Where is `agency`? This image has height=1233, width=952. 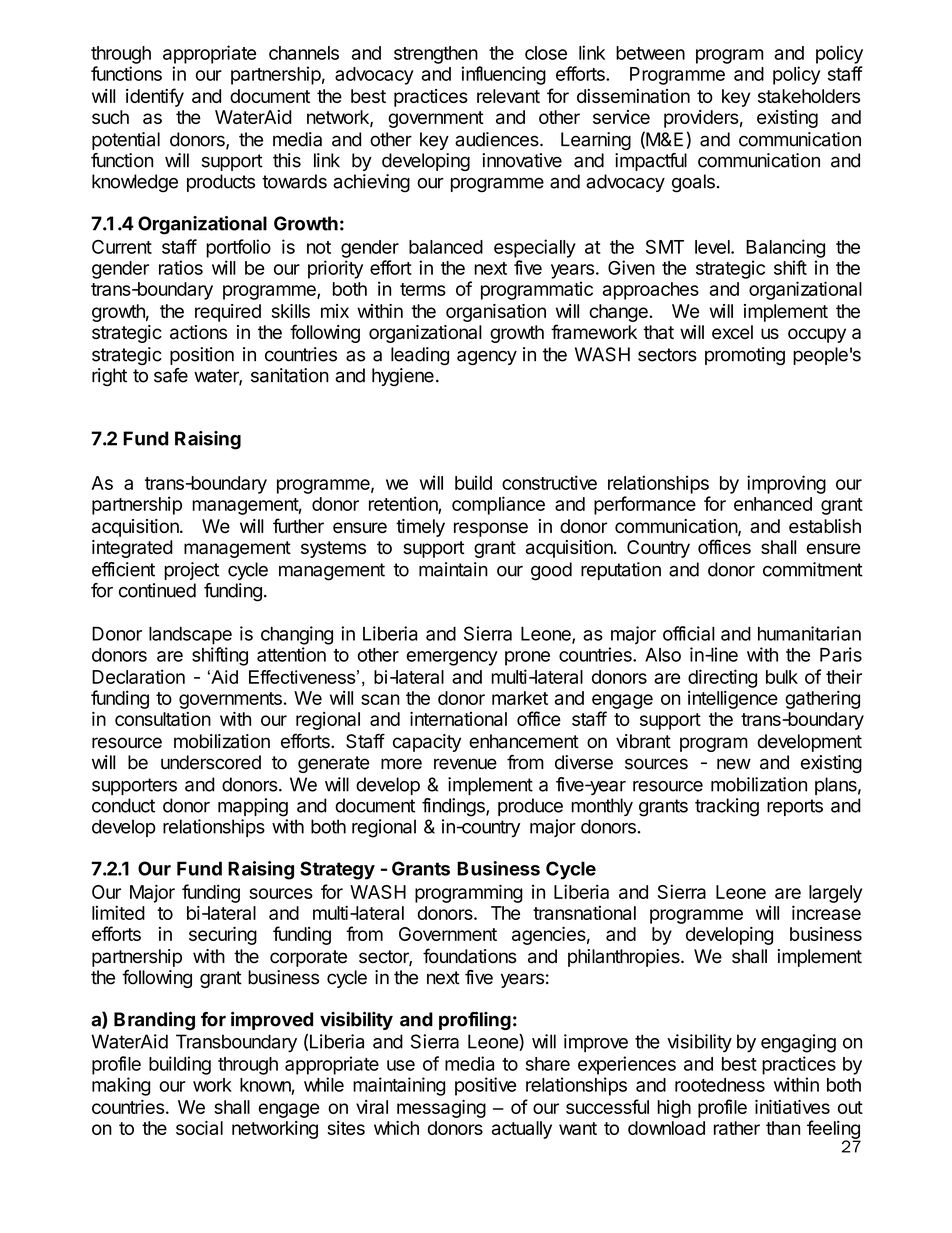
agency is located at coordinates (487, 357).
